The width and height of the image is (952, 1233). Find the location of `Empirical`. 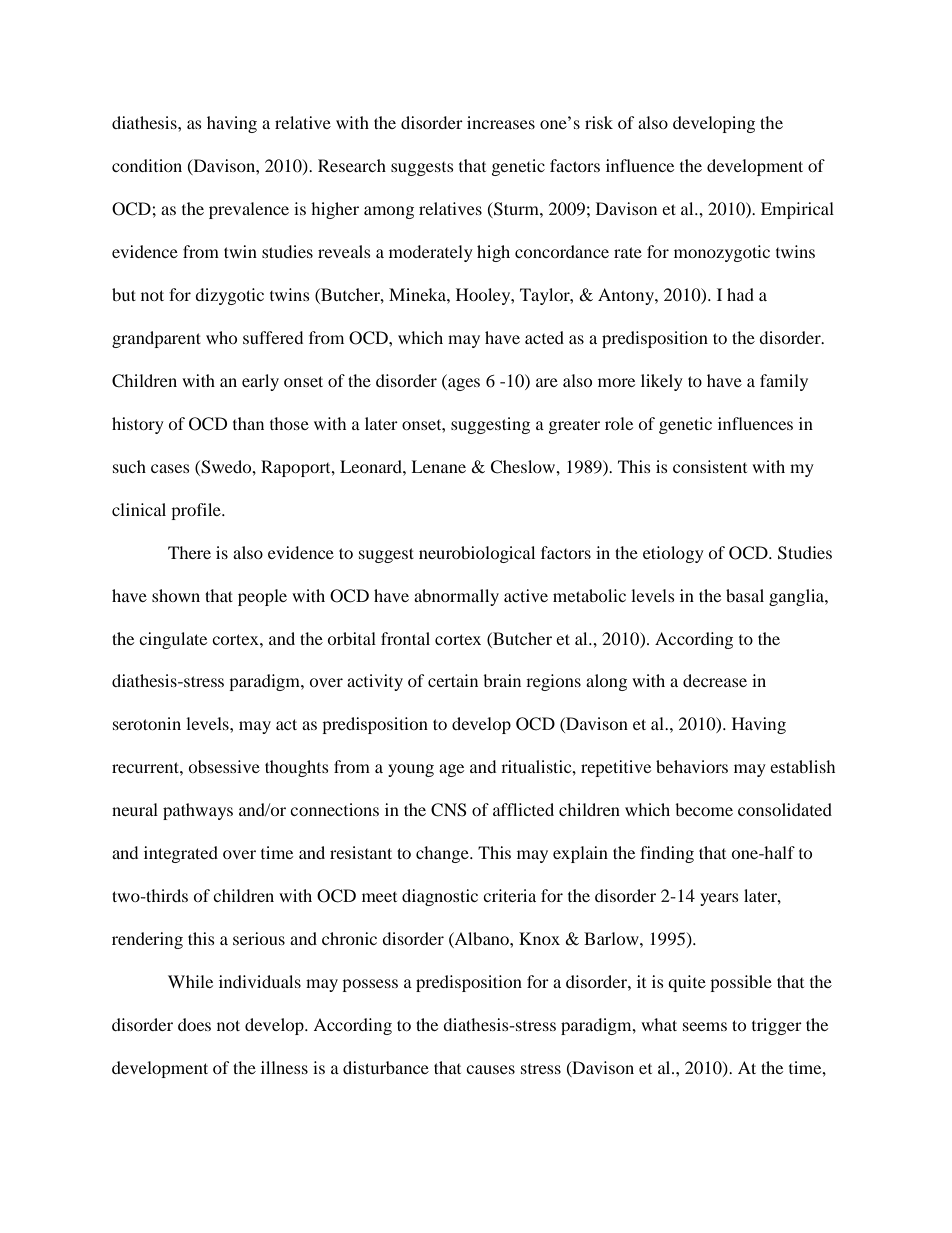

Empirical is located at coordinates (797, 210).
